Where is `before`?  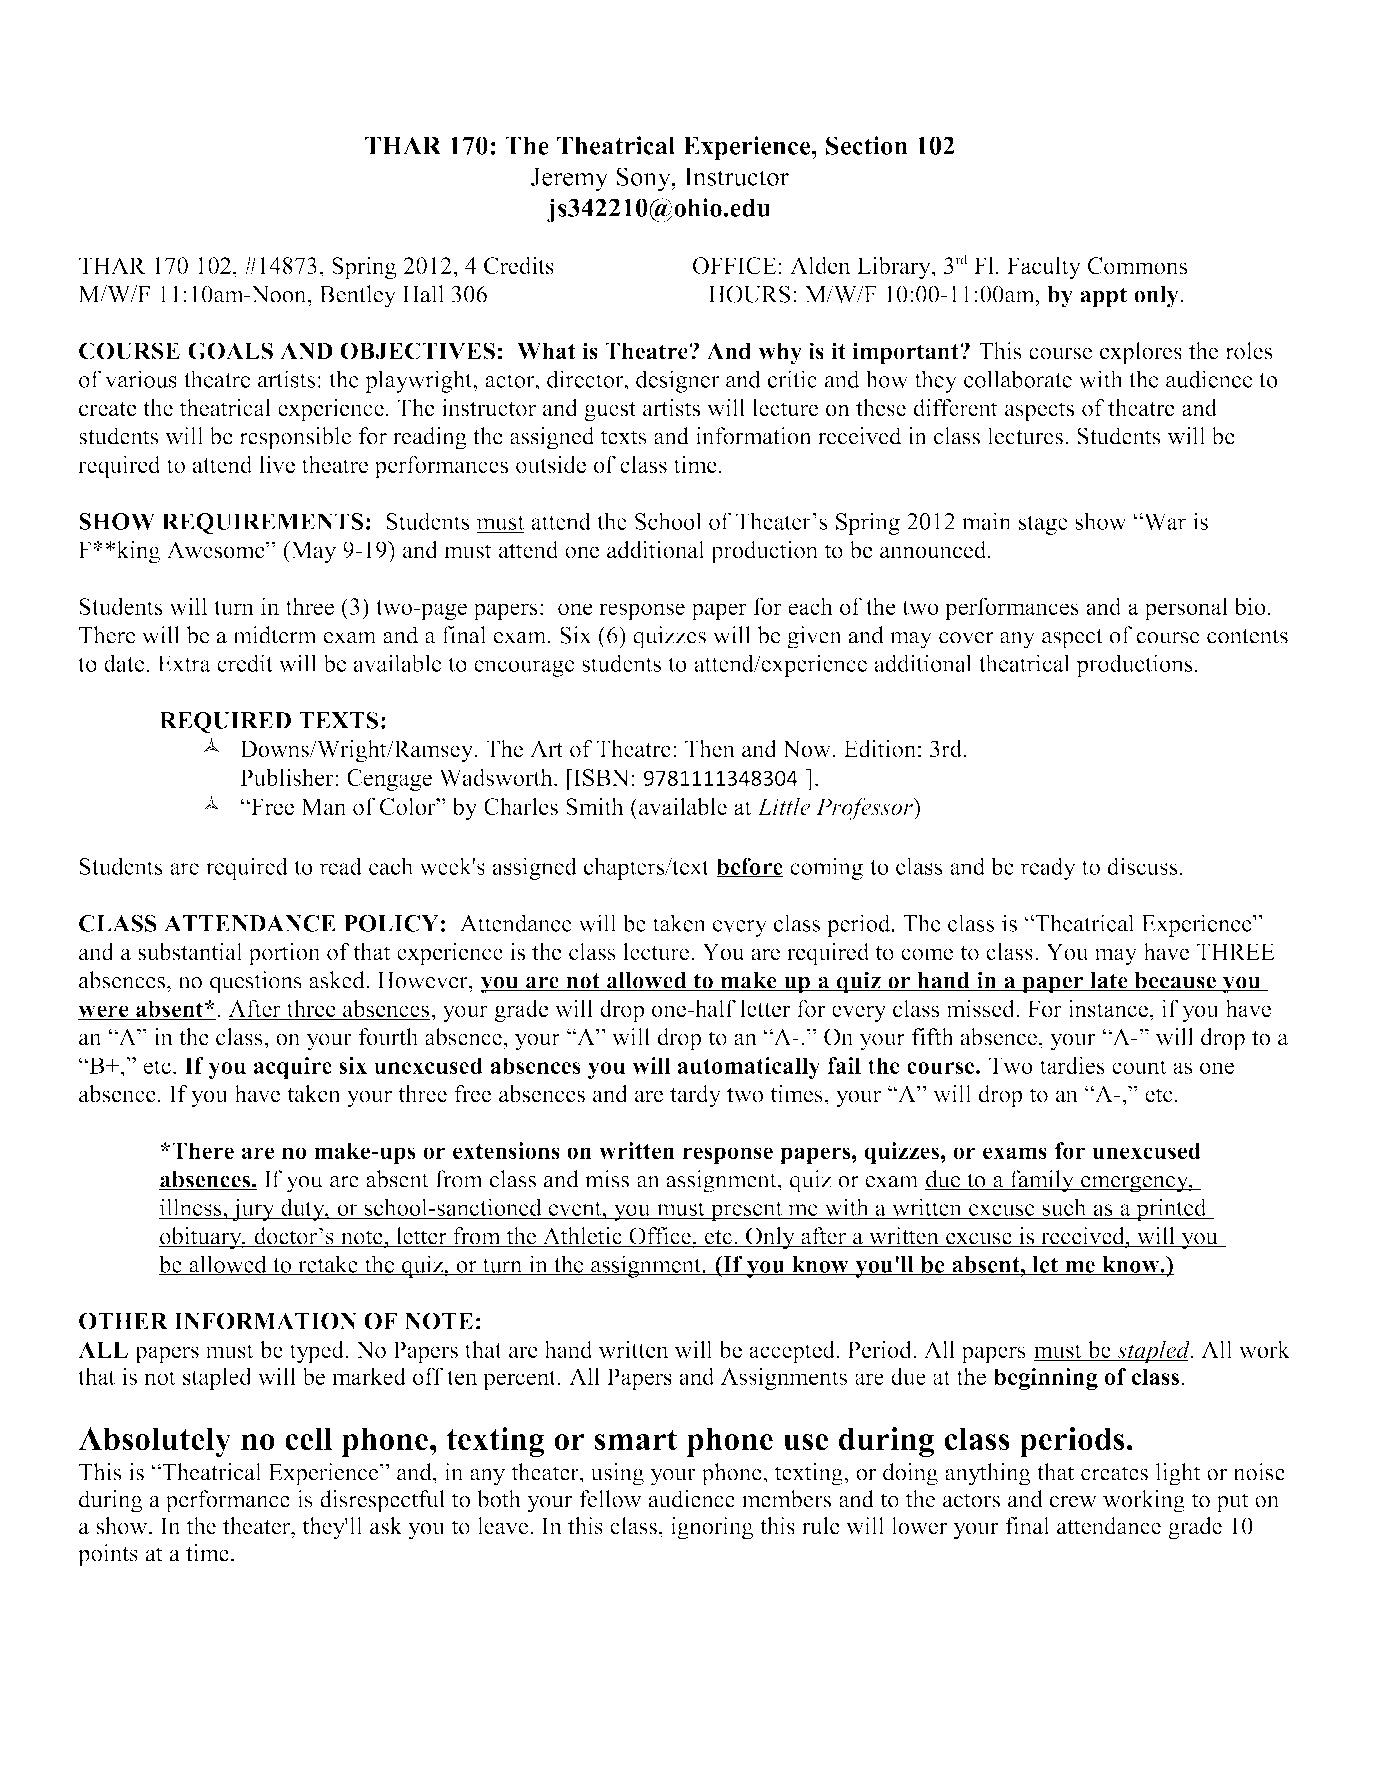
before is located at coordinates (750, 867).
